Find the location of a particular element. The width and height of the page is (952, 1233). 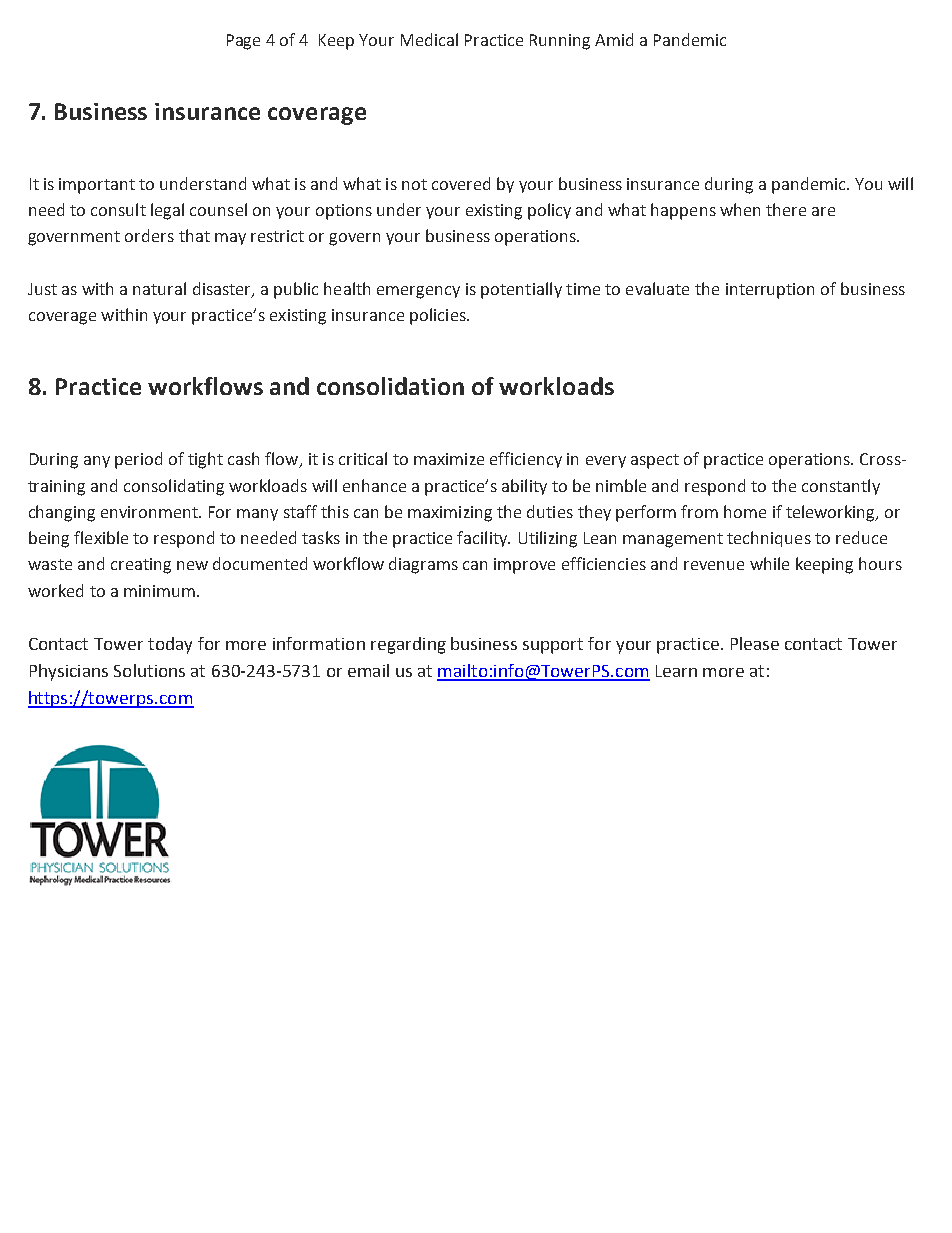

emergency is located at coordinates (418, 292).
